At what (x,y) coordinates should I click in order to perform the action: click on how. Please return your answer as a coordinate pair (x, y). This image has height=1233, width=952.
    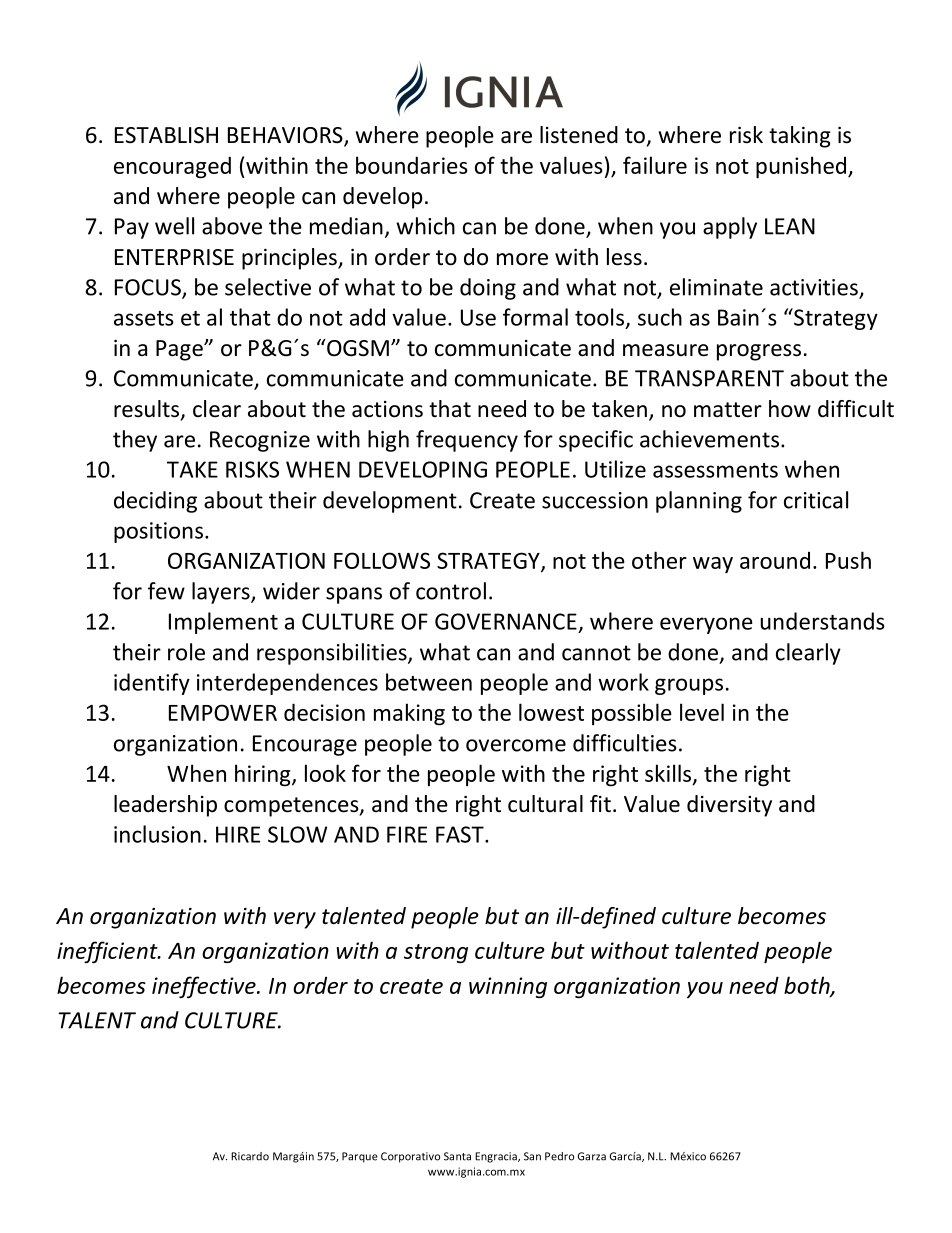
    Looking at the image, I should click on (790, 409).
